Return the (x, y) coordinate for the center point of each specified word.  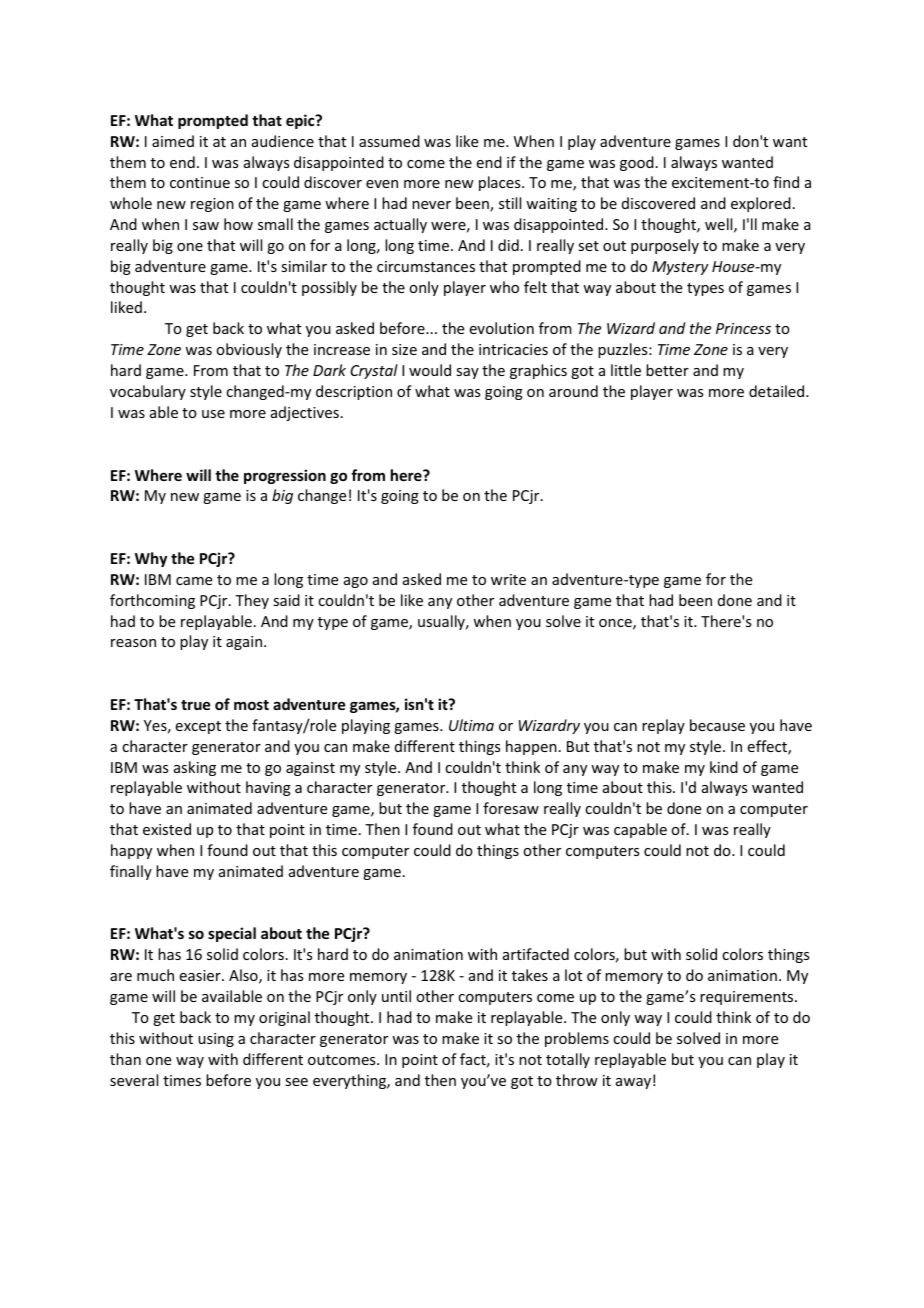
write (508, 579)
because (717, 725)
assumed (389, 141)
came (194, 581)
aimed (173, 141)
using (216, 1040)
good (637, 163)
